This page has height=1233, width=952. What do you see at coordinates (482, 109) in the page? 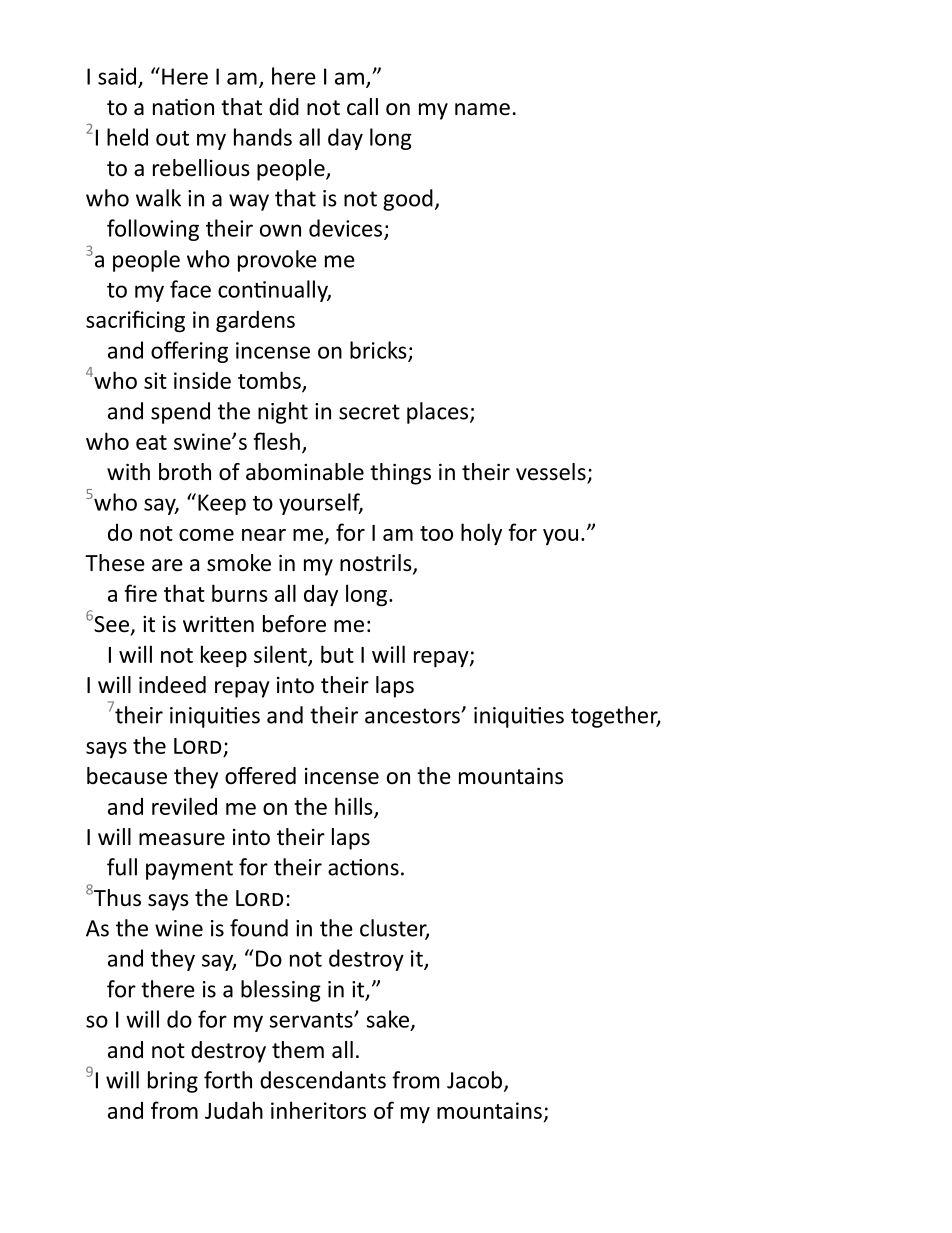
I see `name` at bounding box center [482, 109].
